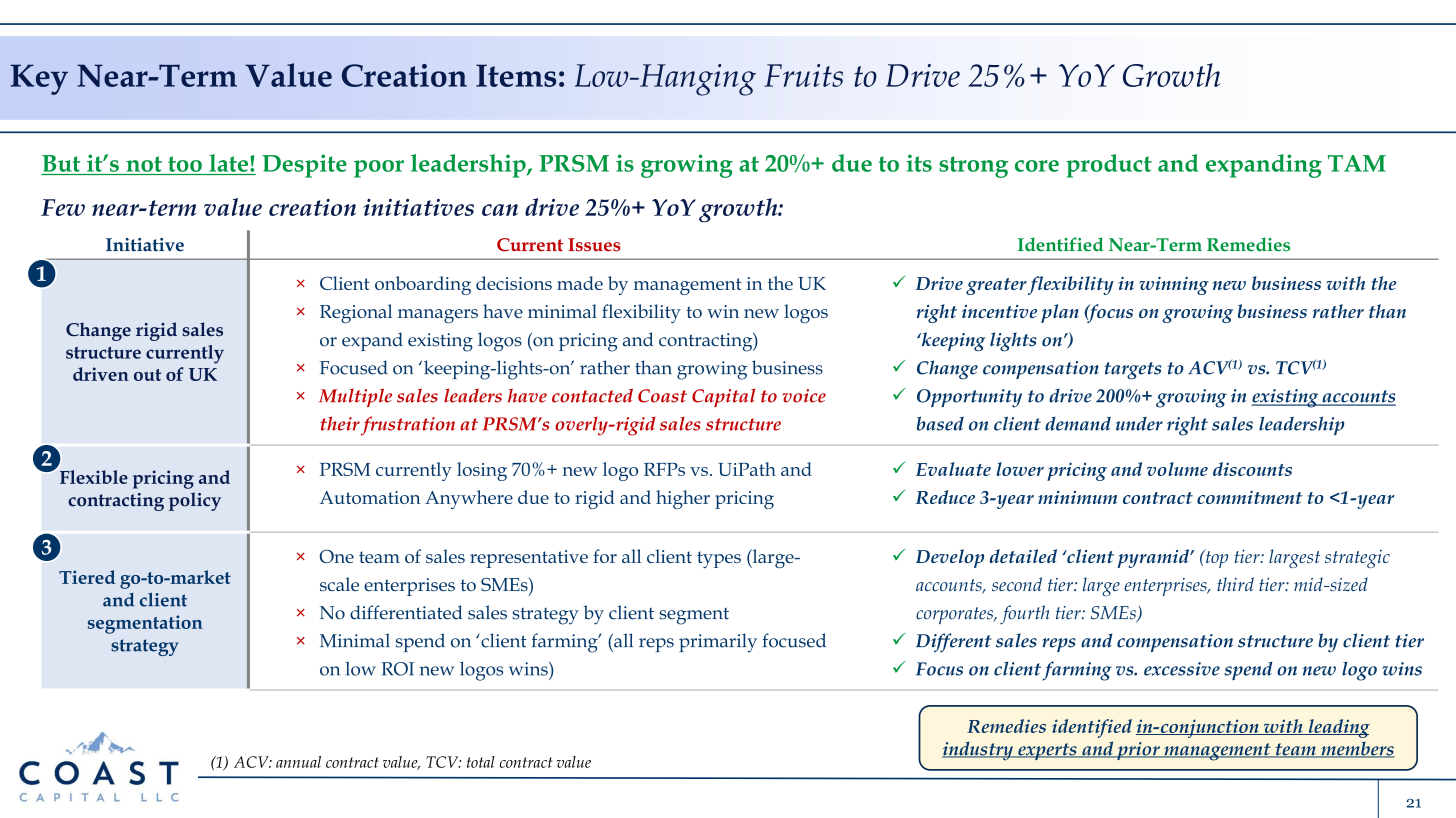 This document has width=1456, height=818. Describe the element at coordinates (1109, 166) in the document. I see `product` at that location.
